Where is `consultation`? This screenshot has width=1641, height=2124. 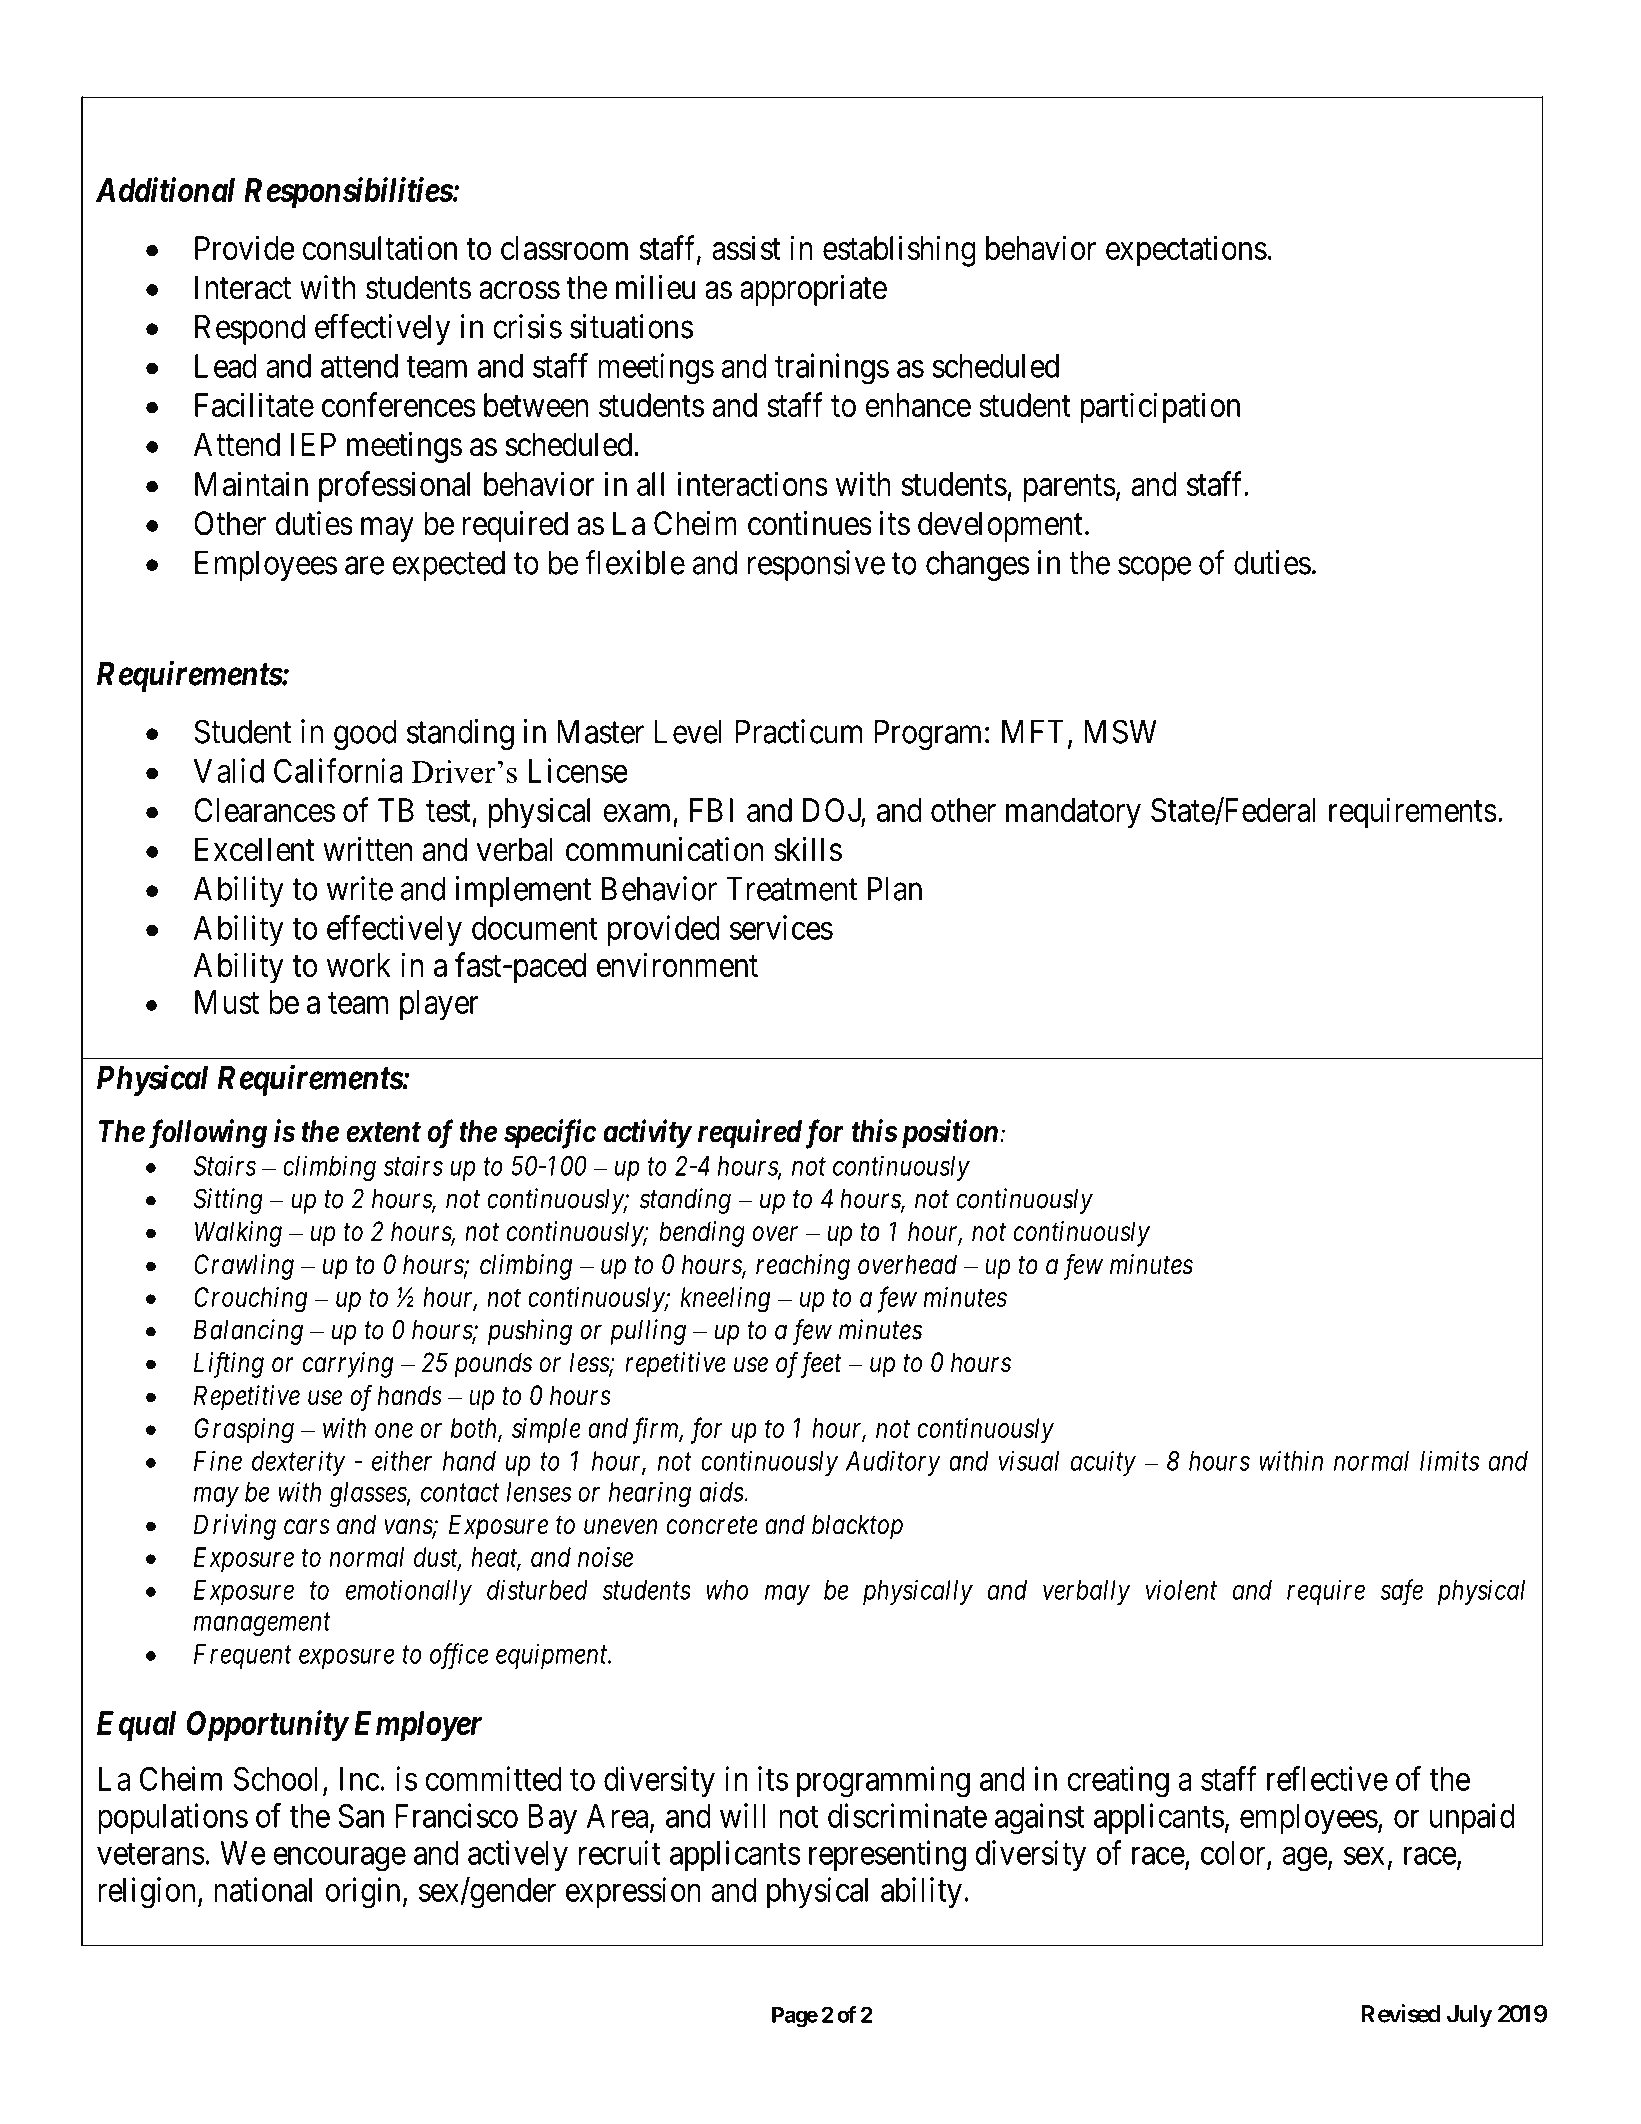 consultation is located at coordinates (379, 247).
